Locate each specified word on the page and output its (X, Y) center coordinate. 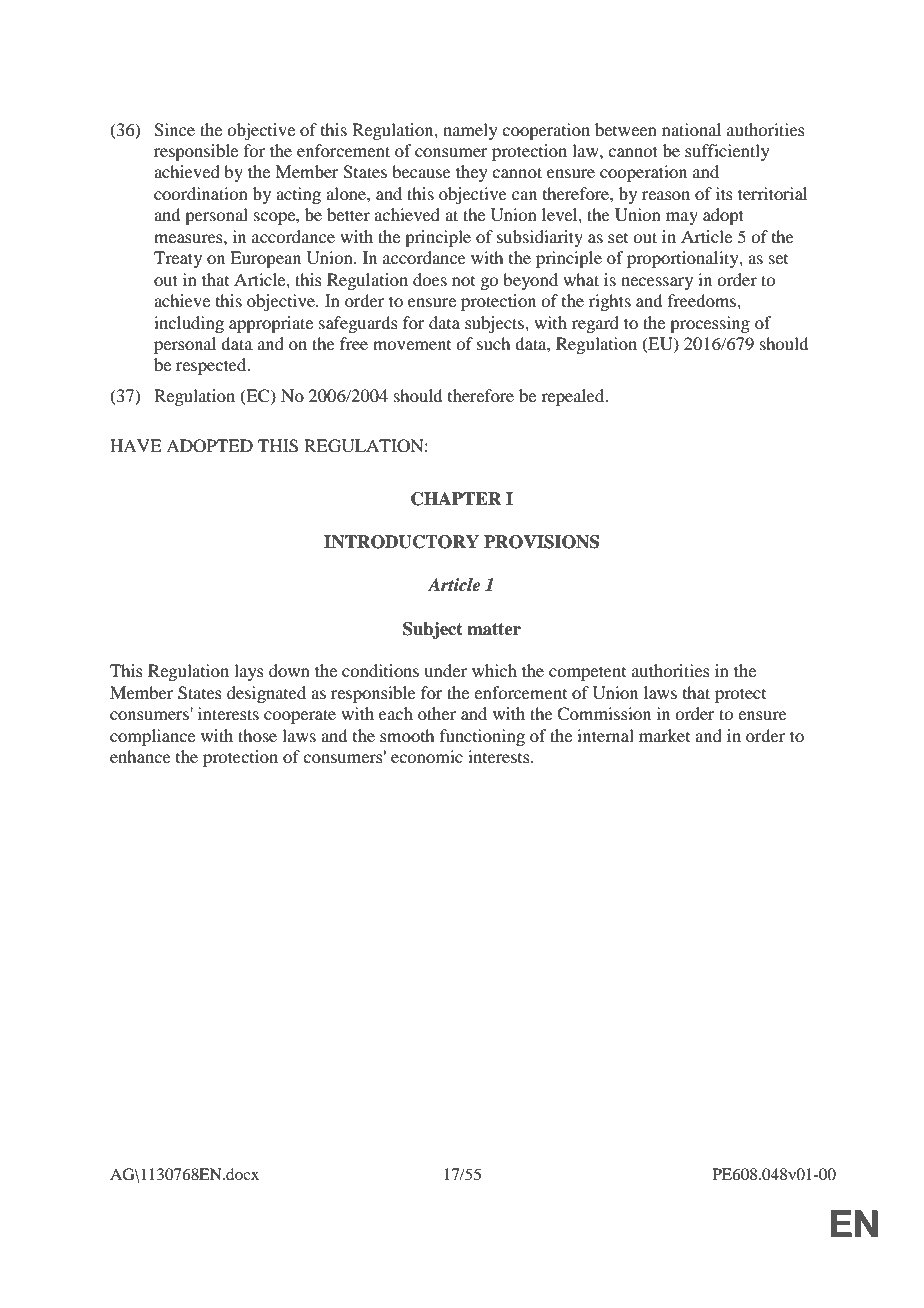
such (493, 343)
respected (212, 366)
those (257, 735)
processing (710, 324)
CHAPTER (456, 499)
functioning (482, 737)
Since (174, 130)
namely (470, 131)
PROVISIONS (541, 542)
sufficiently (727, 152)
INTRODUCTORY (401, 542)
